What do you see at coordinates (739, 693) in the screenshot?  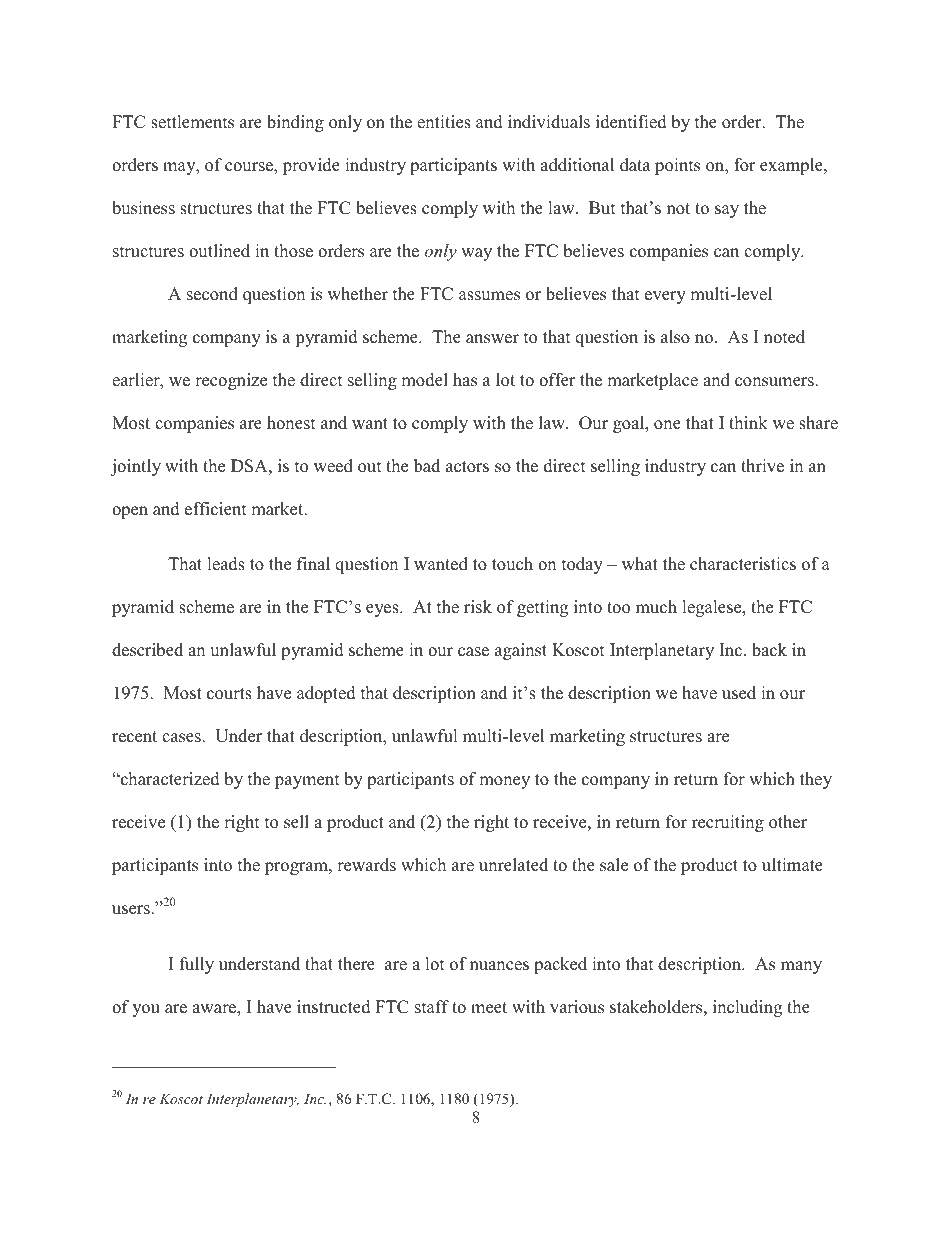 I see `used` at bounding box center [739, 693].
